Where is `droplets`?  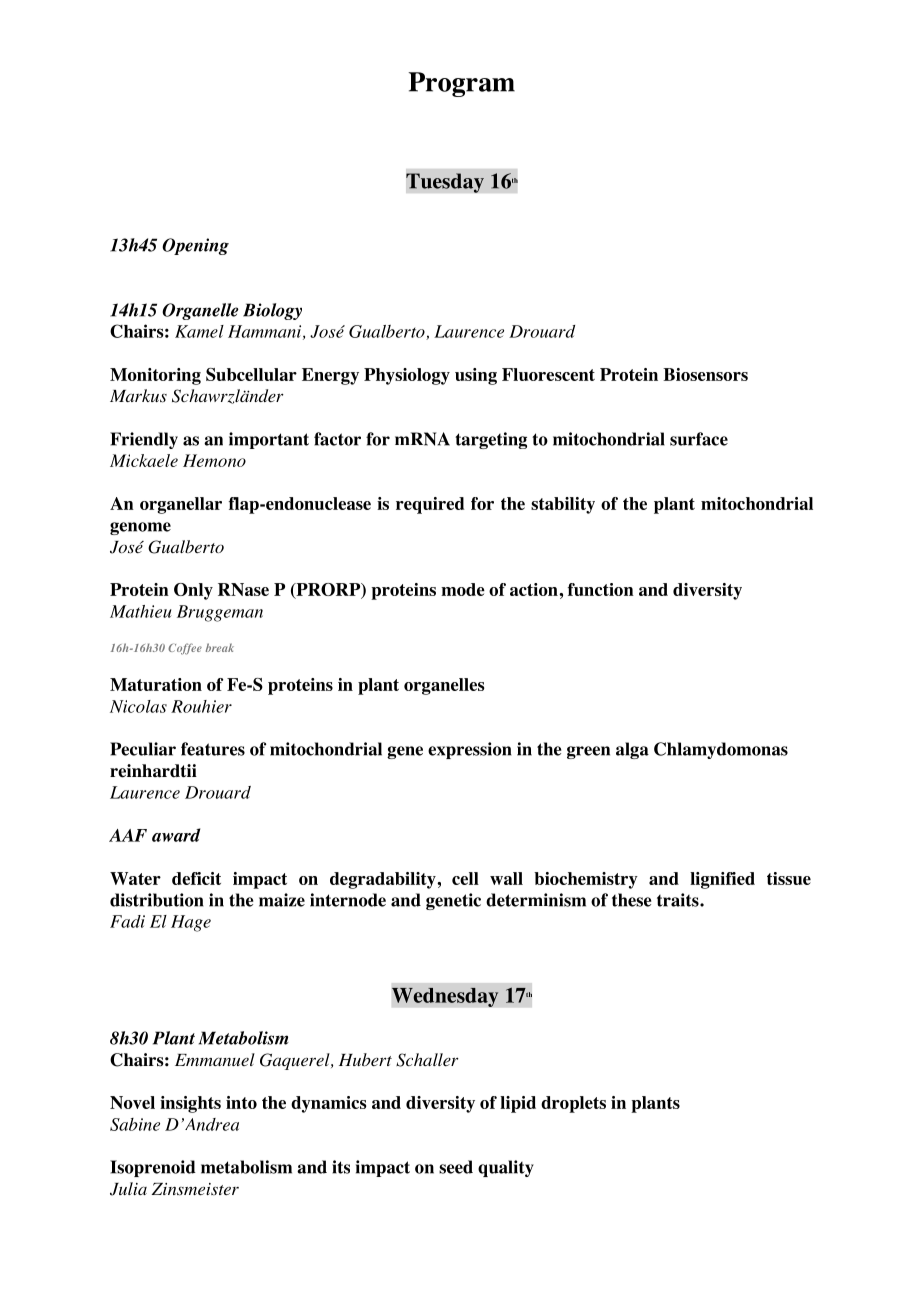
droplets is located at coordinates (573, 1104).
